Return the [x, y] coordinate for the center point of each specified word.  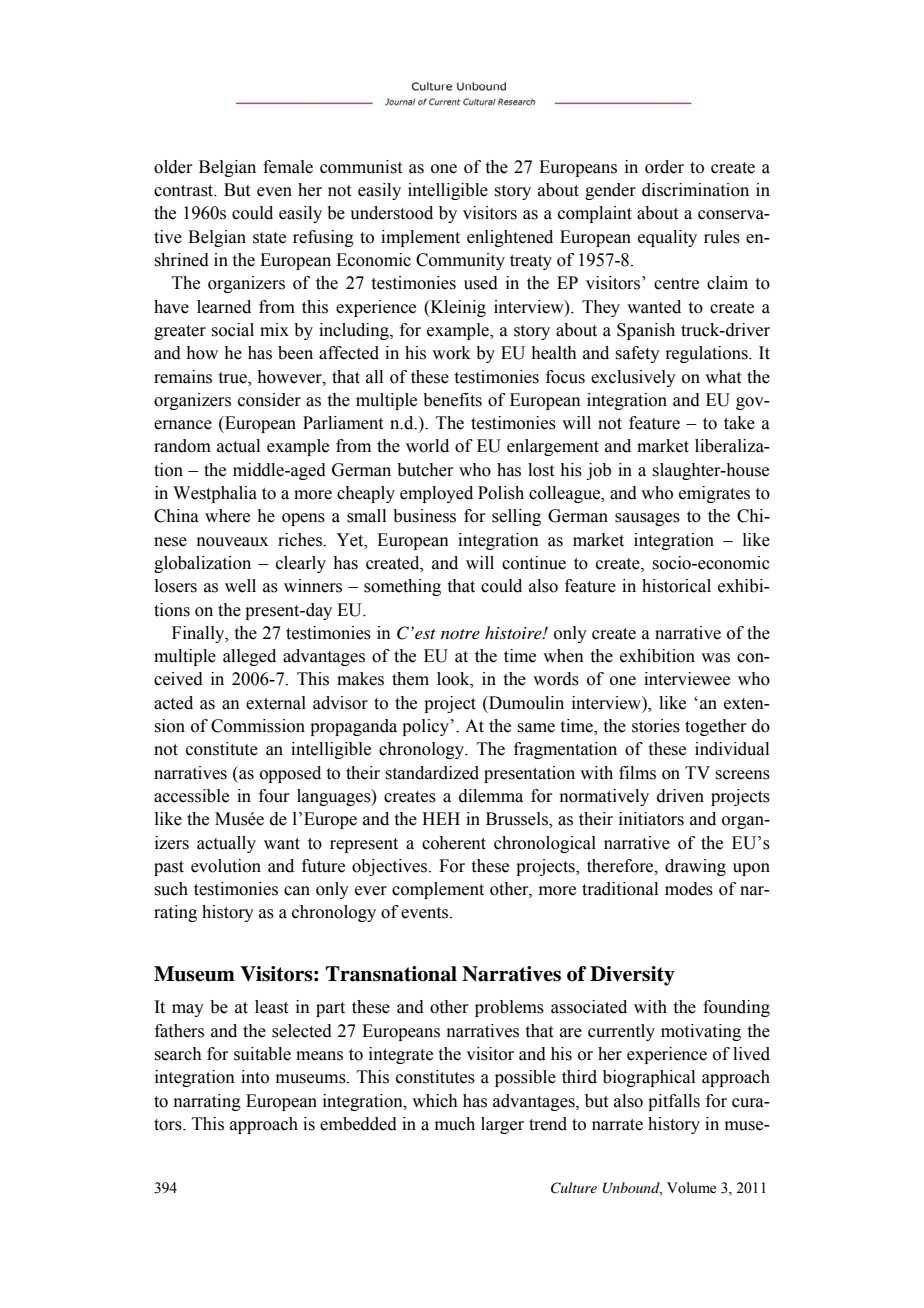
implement [420, 238]
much [455, 1124]
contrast [185, 191]
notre [460, 634]
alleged [249, 657]
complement [438, 890]
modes [689, 889]
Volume [691, 1188]
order [664, 167]
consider [269, 400]
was [715, 658]
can [297, 891]
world [427, 446]
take [739, 423]
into [255, 1077]
